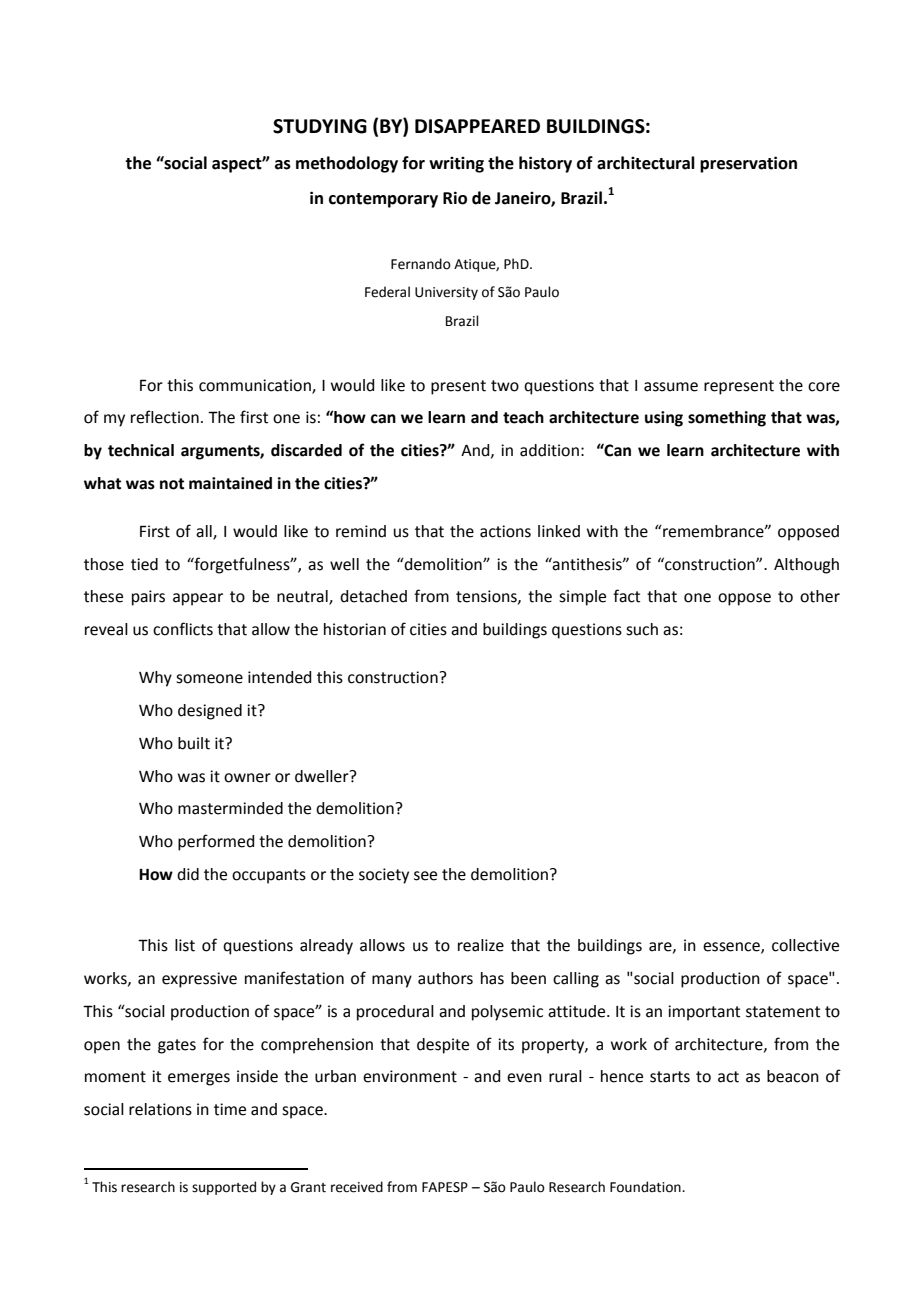 The image size is (924, 1308). Describe the element at coordinates (357, 1187) in the screenshot. I see `received` at that location.
